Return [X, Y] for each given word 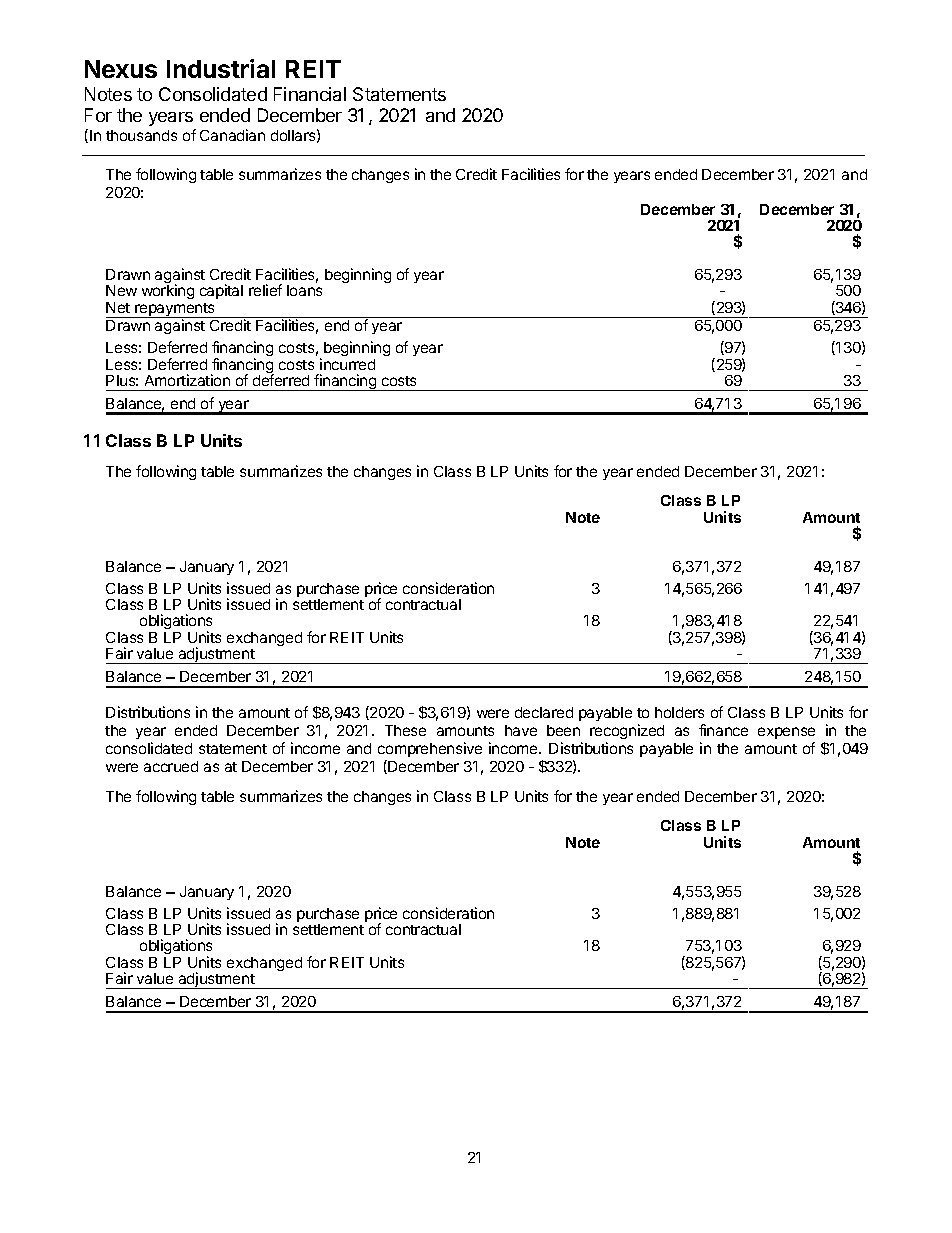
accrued [171, 766]
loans [304, 290]
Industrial [221, 68]
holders [679, 712]
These [405, 730]
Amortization [187, 380]
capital [221, 291]
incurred [347, 364]
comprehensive [430, 749]
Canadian [232, 135]
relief [265, 290]
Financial [310, 94]
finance [723, 730]
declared [544, 712]
